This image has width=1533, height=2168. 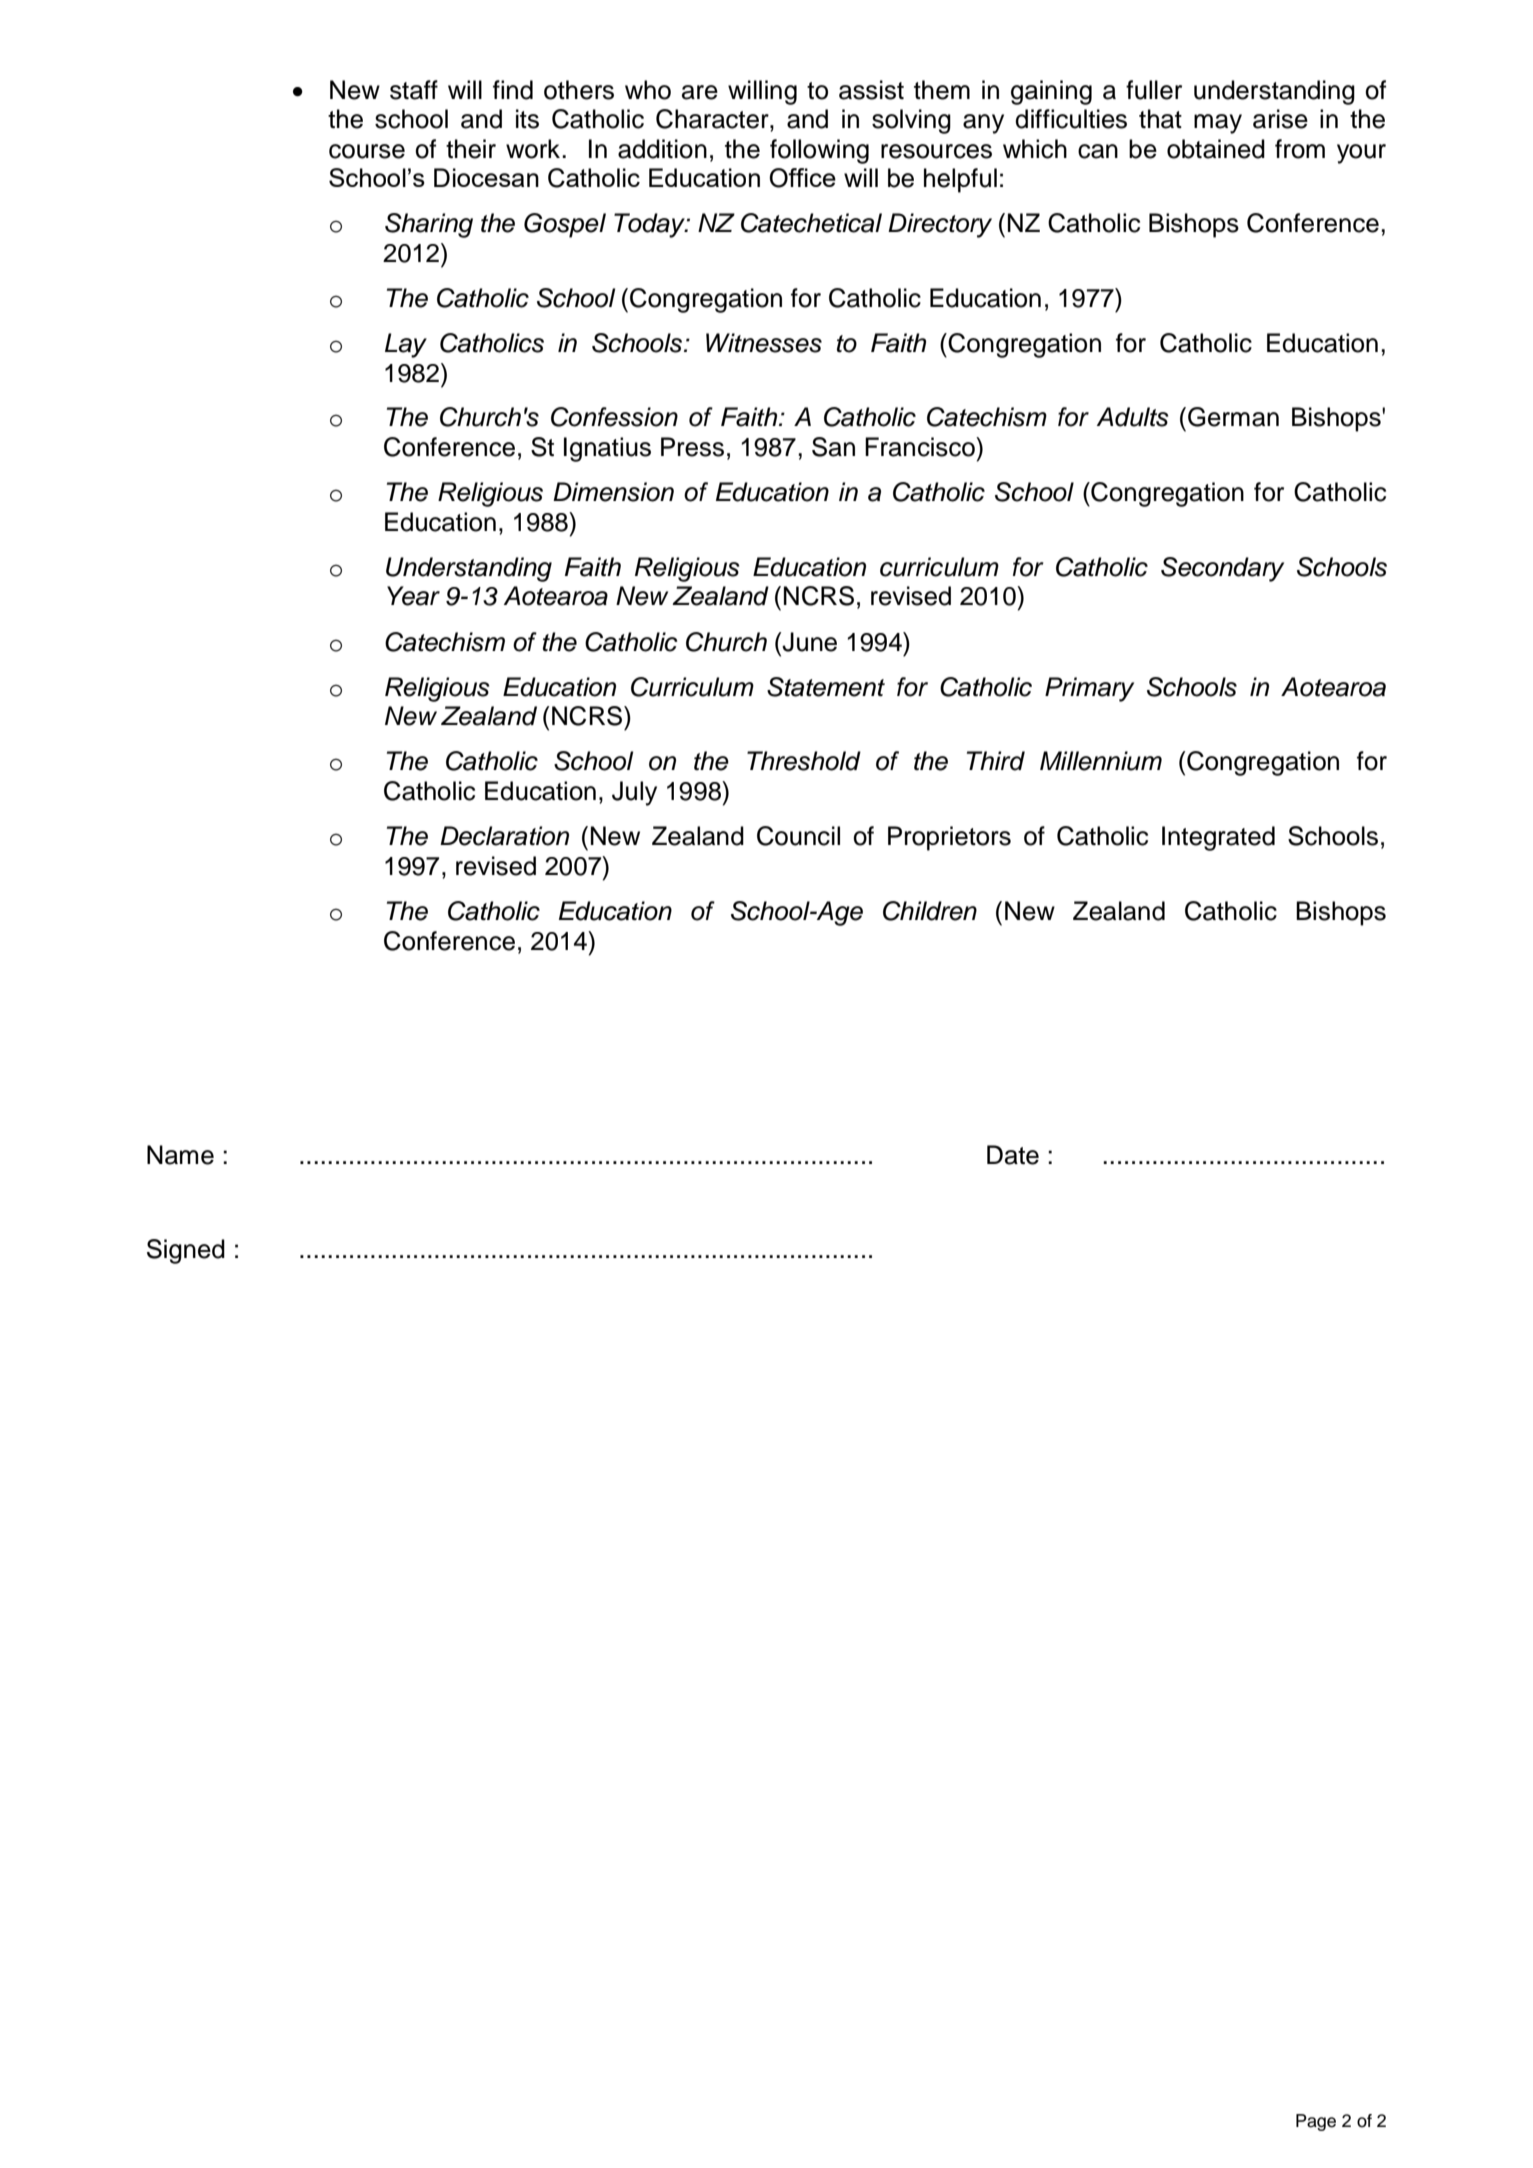 I want to click on Date, so click(x=1013, y=1155).
